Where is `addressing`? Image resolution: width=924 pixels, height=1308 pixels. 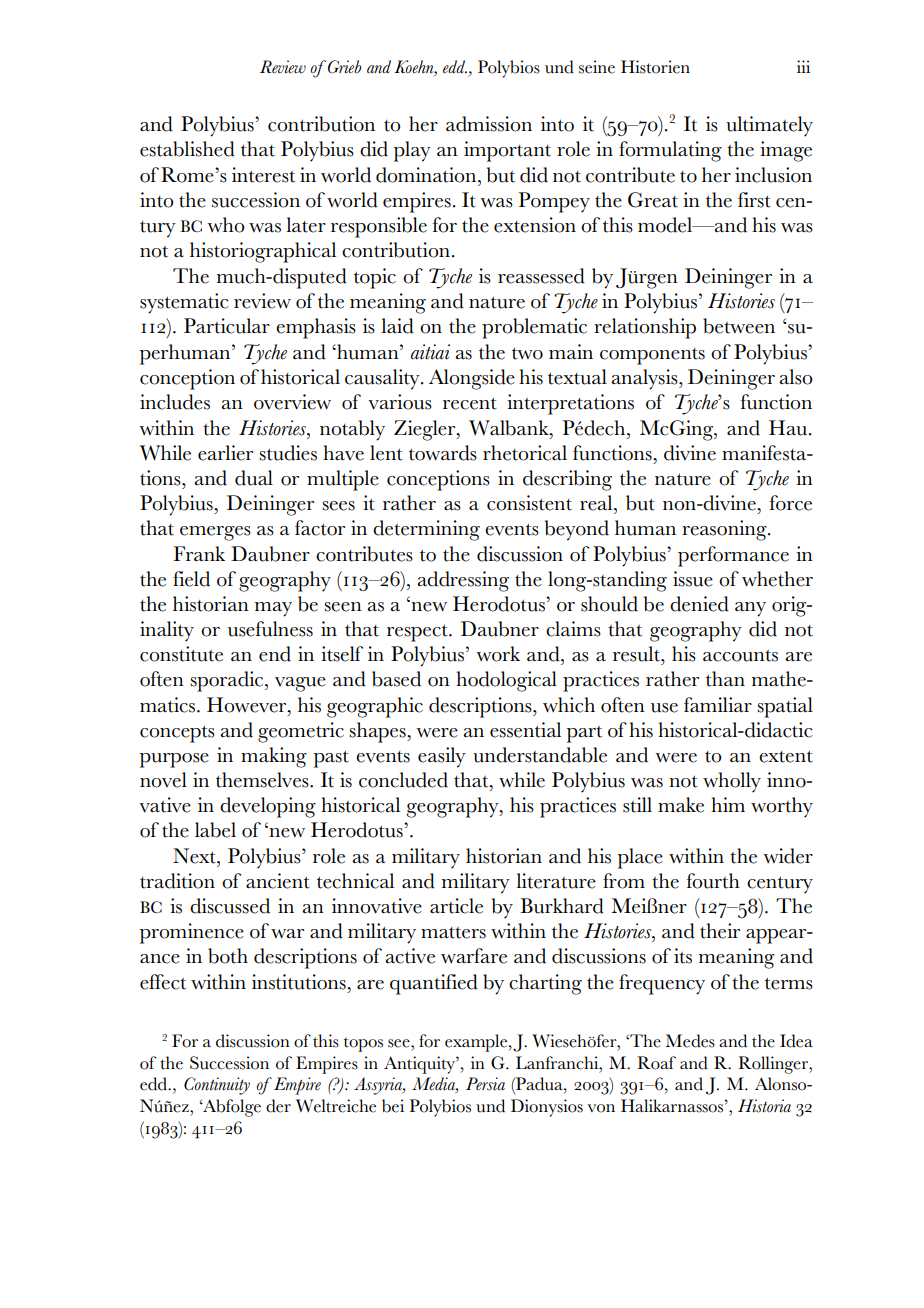 addressing is located at coordinates (463, 581).
